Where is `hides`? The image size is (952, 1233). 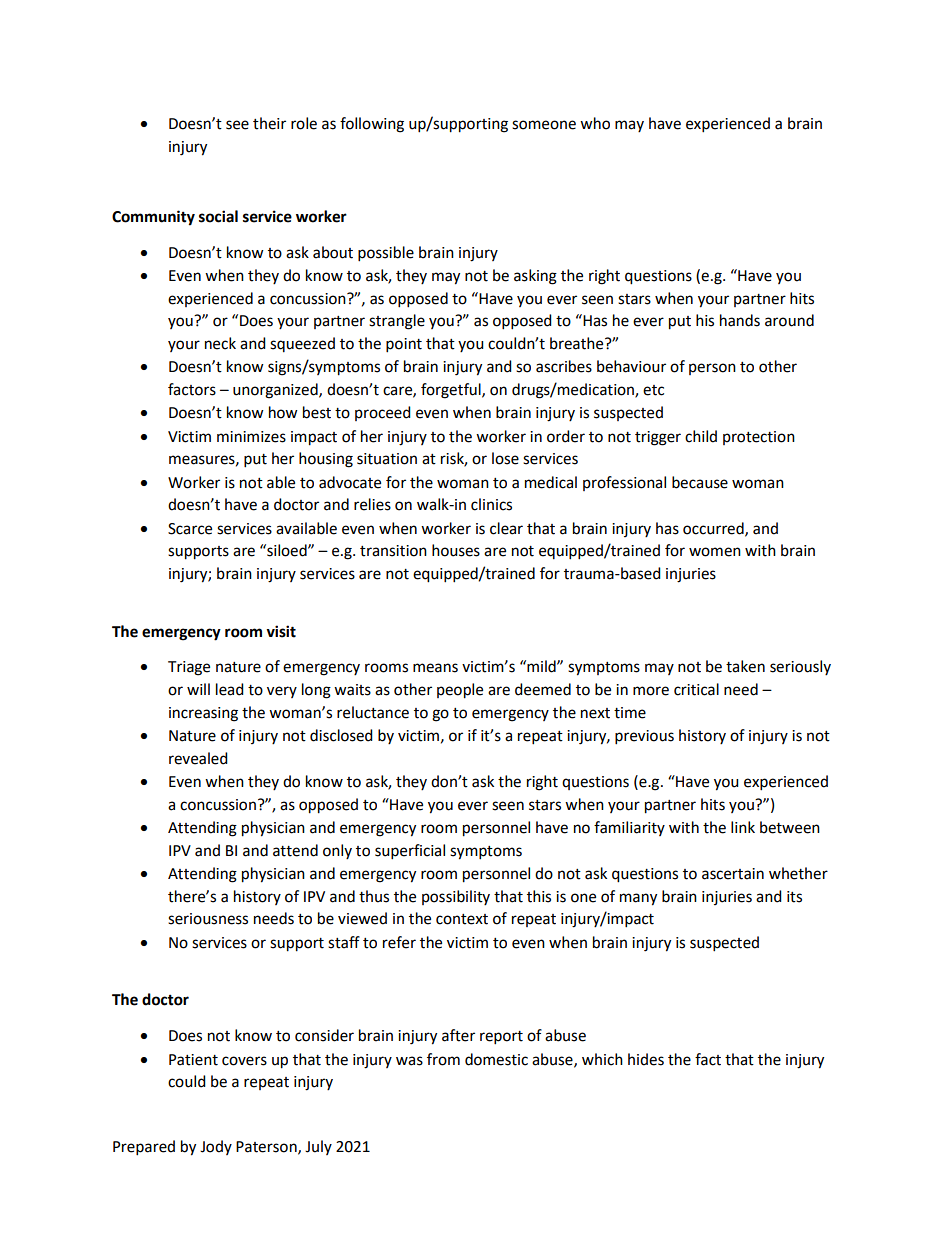 hides is located at coordinates (646, 1059).
